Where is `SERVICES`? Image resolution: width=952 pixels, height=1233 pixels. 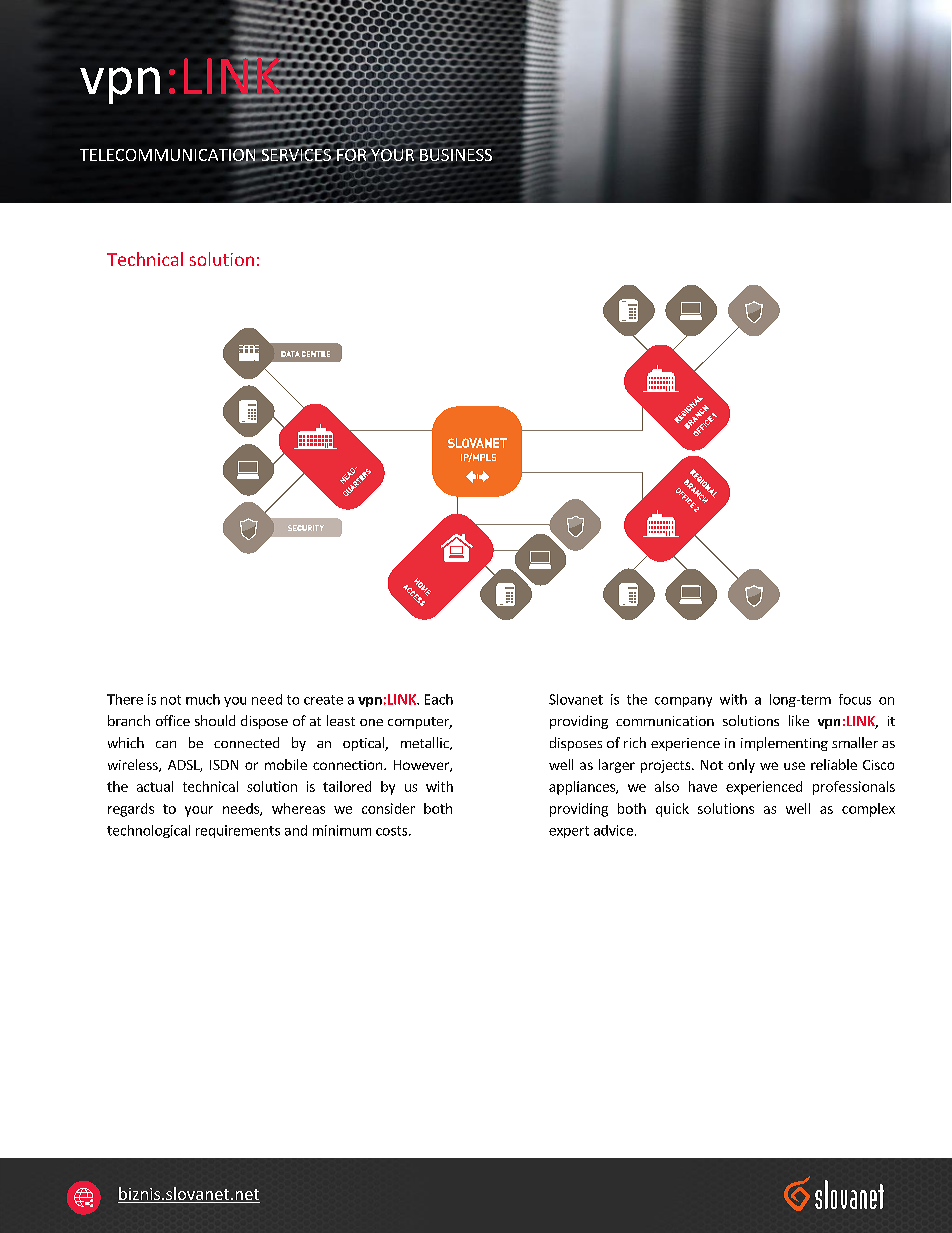
SERVICES is located at coordinates (296, 154).
